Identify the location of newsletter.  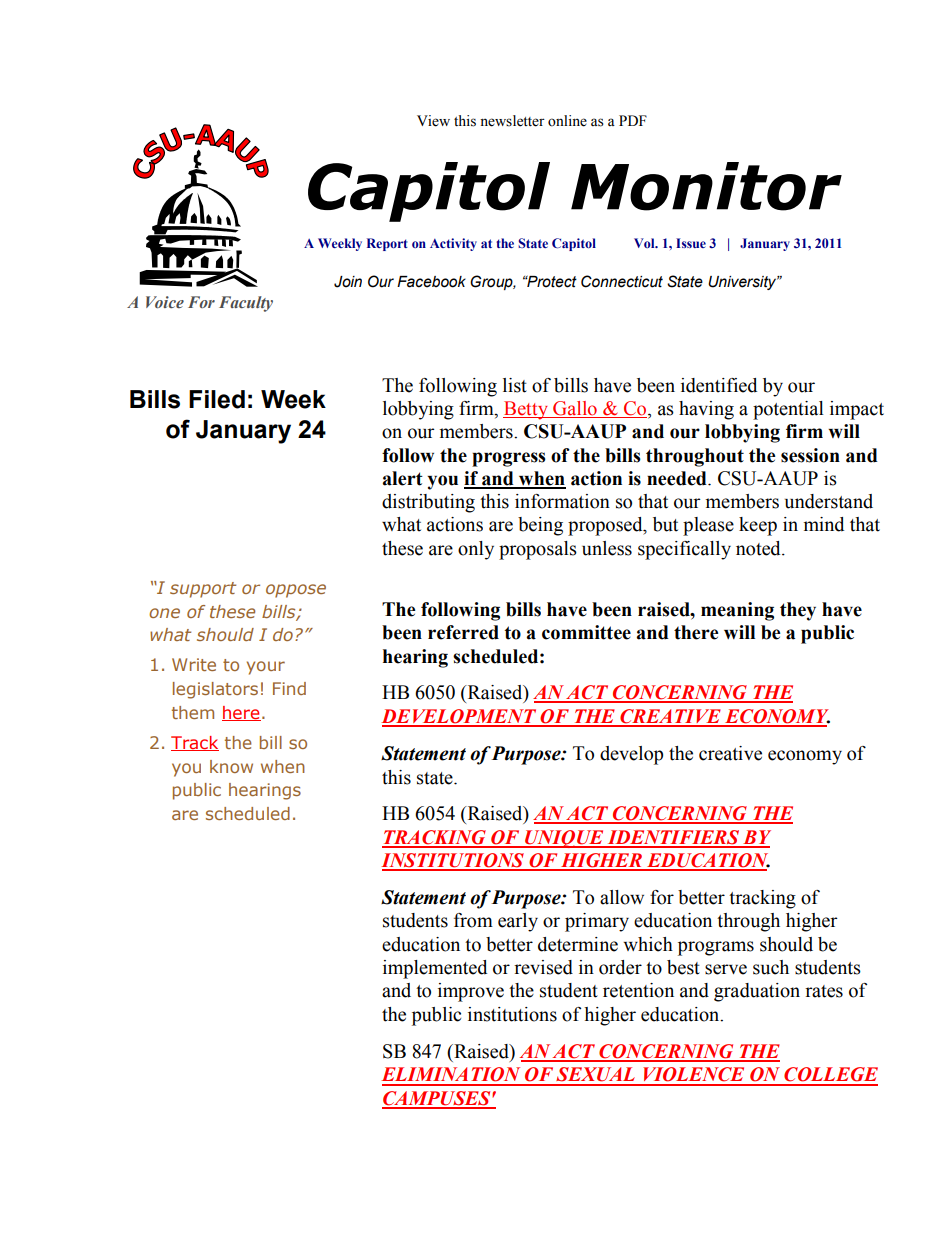
(512, 121).
